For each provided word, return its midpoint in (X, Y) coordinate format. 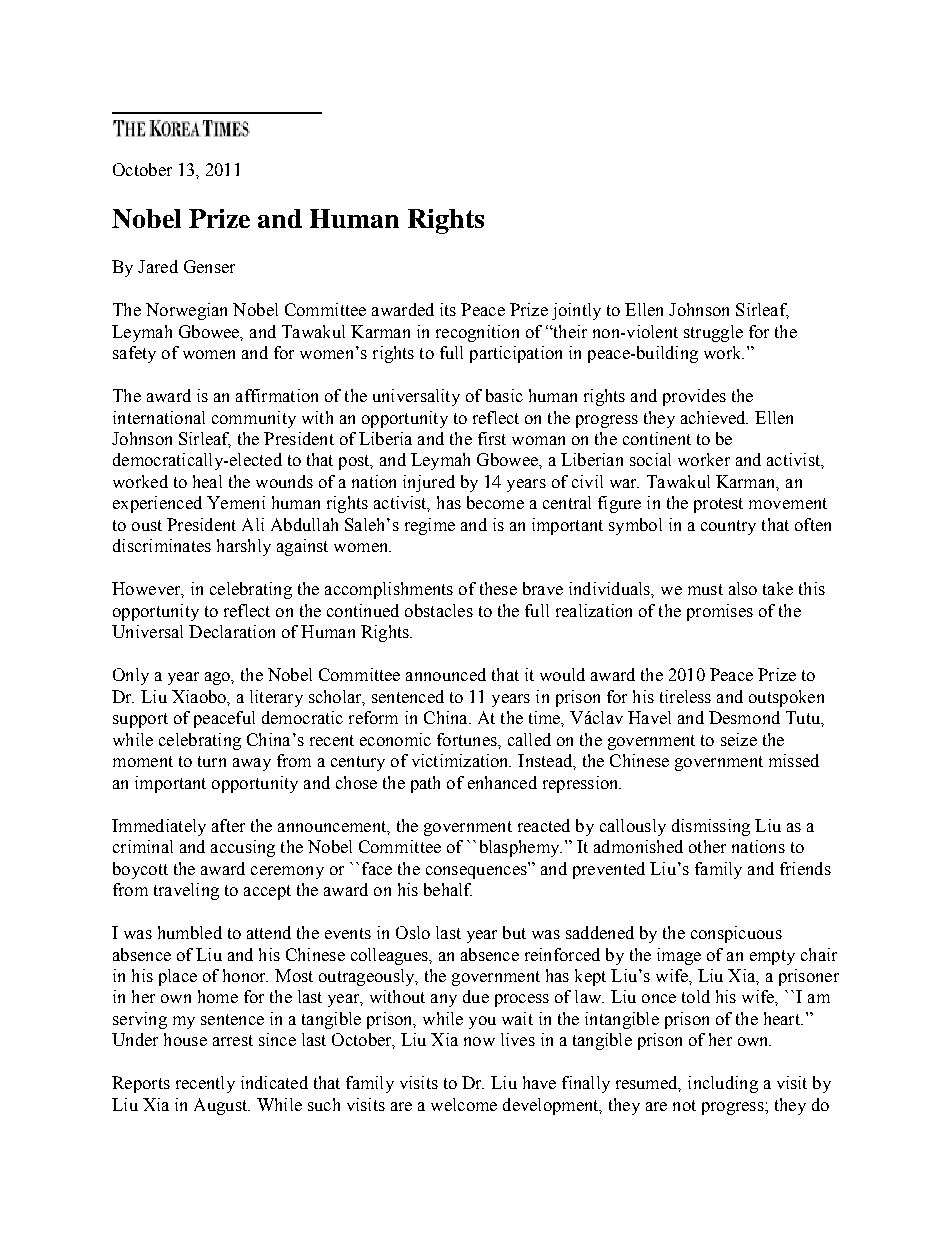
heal (207, 481)
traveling (186, 891)
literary (276, 698)
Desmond (744, 717)
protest (718, 505)
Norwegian (186, 311)
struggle (713, 333)
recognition (477, 333)
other (707, 846)
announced (446, 674)
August (222, 1106)
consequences (476, 872)
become (495, 502)
